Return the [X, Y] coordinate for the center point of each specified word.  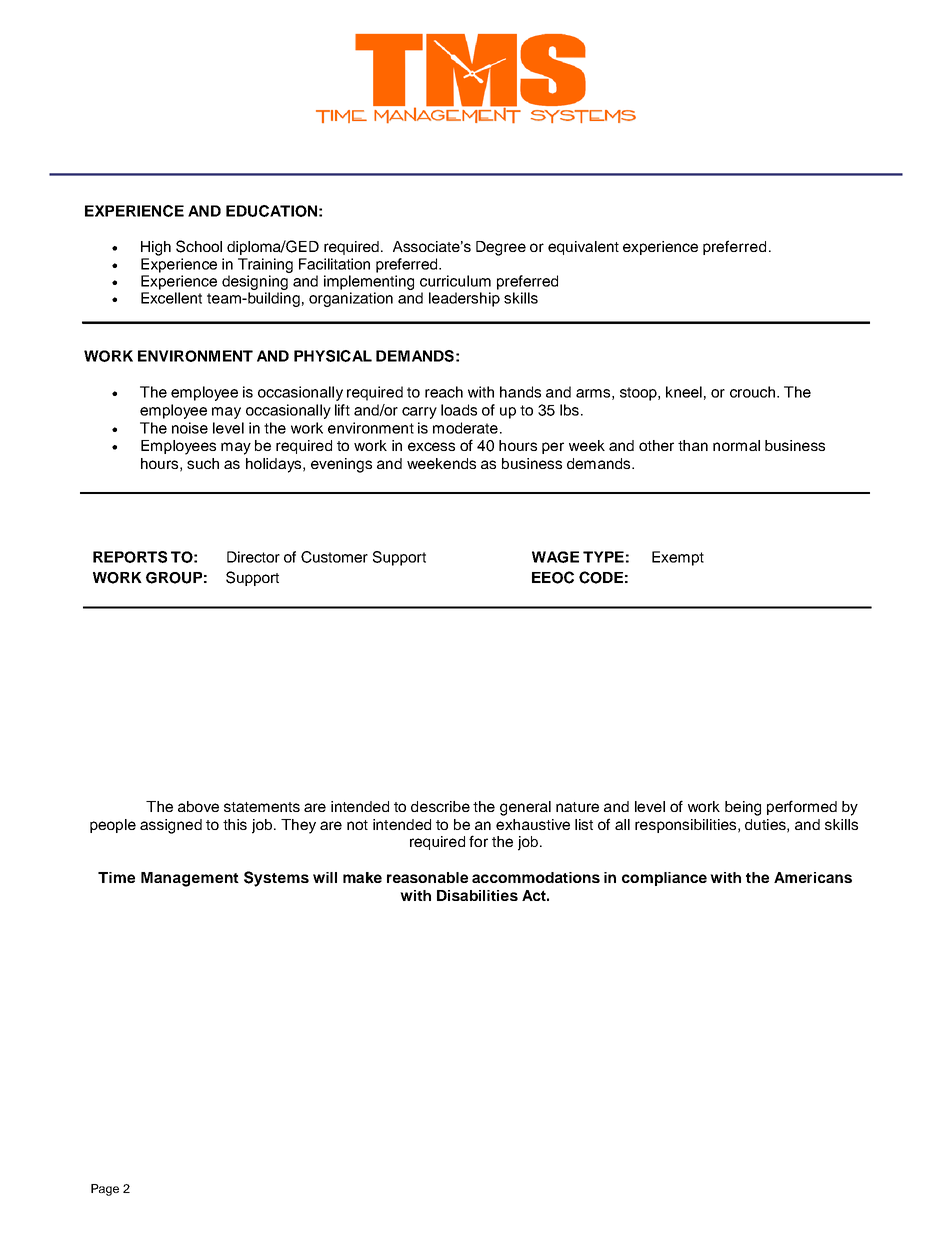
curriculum [455, 281]
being [743, 808]
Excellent [171, 298]
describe [440, 806]
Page [105, 1190]
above [198, 806]
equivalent [583, 248]
